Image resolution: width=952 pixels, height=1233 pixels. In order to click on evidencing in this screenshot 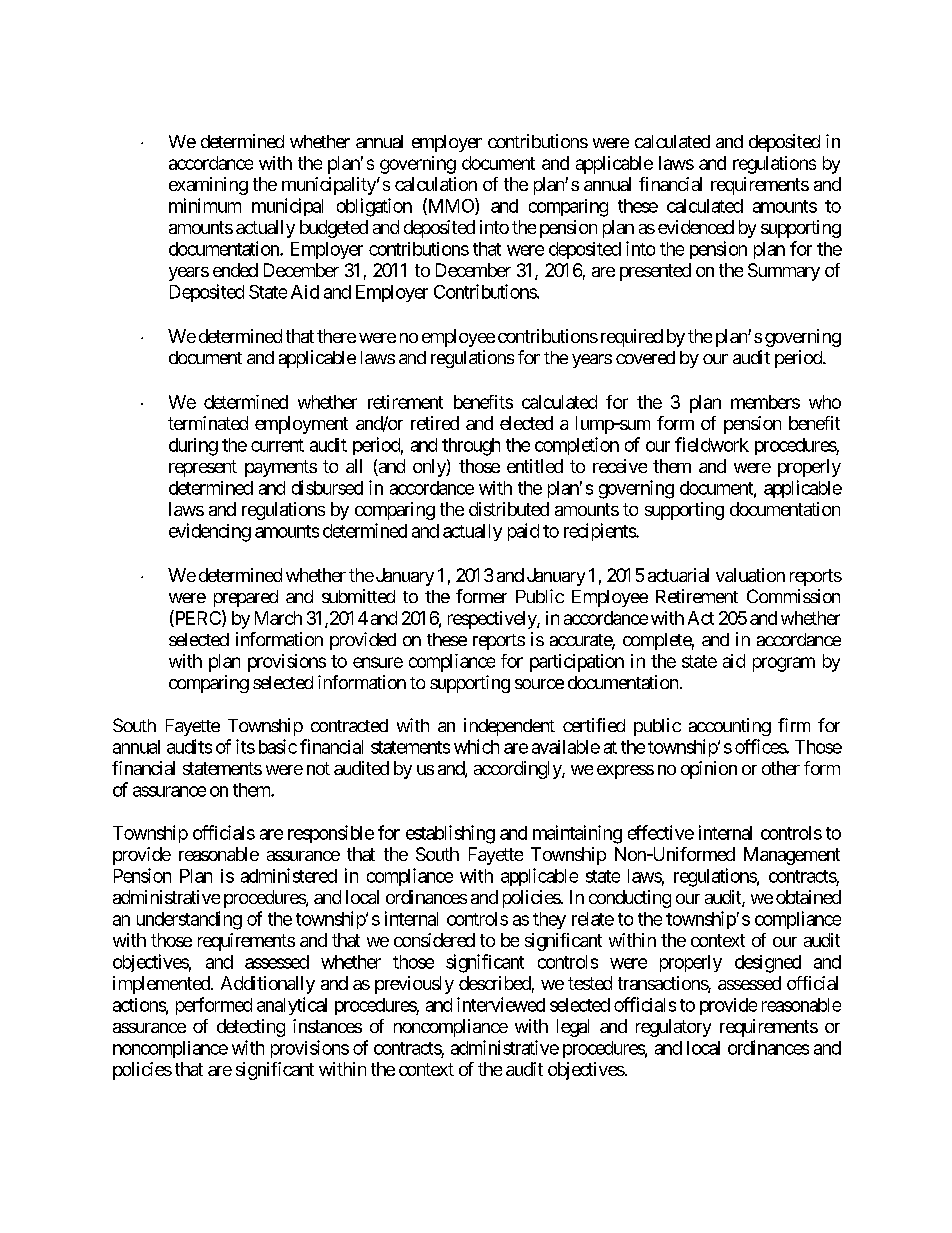, I will do `click(210, 532)`.
